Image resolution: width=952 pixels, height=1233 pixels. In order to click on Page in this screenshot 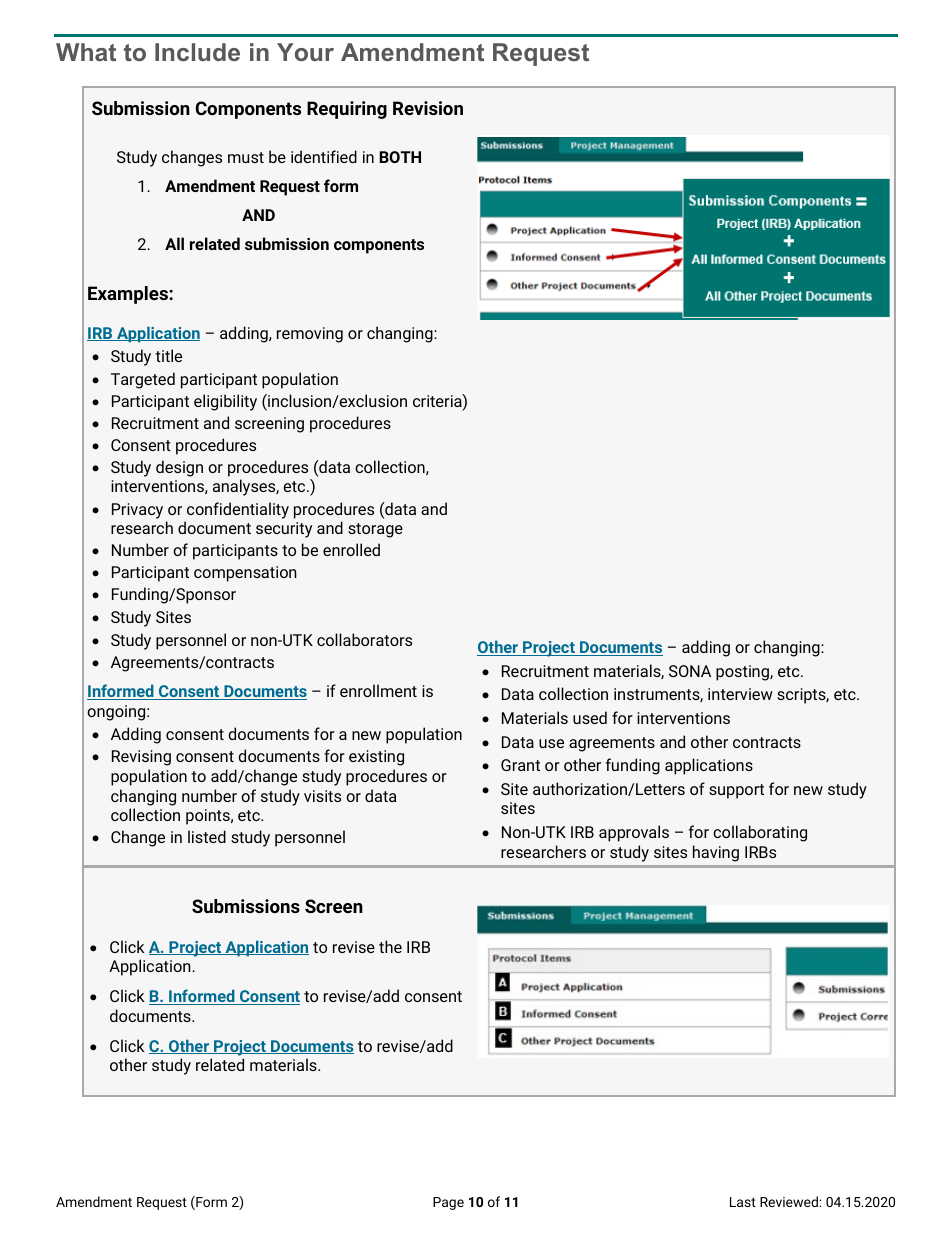, I will do `click(448, 1203)`.
